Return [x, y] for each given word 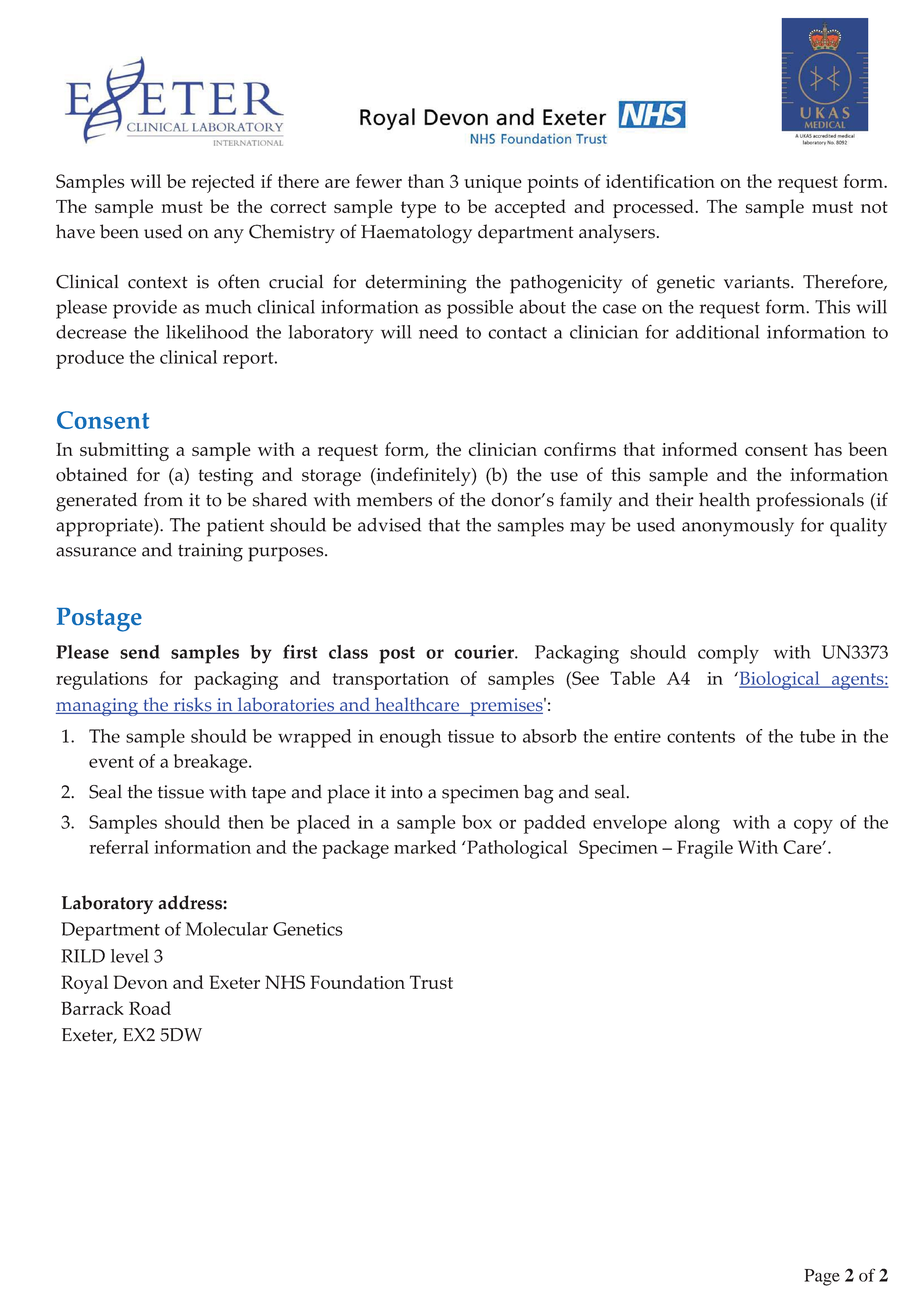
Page [822, 1277]
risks [192, 705]
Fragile [705, 849]
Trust [431, 982]
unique [493, 184]
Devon [141, 982]
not [874, 207]
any [229, 236]
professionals [810, 502]
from [163, 499]
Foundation [357, 982]
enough [411, 738]
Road [150, 1008]
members [394, 499]
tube [817, 736]
